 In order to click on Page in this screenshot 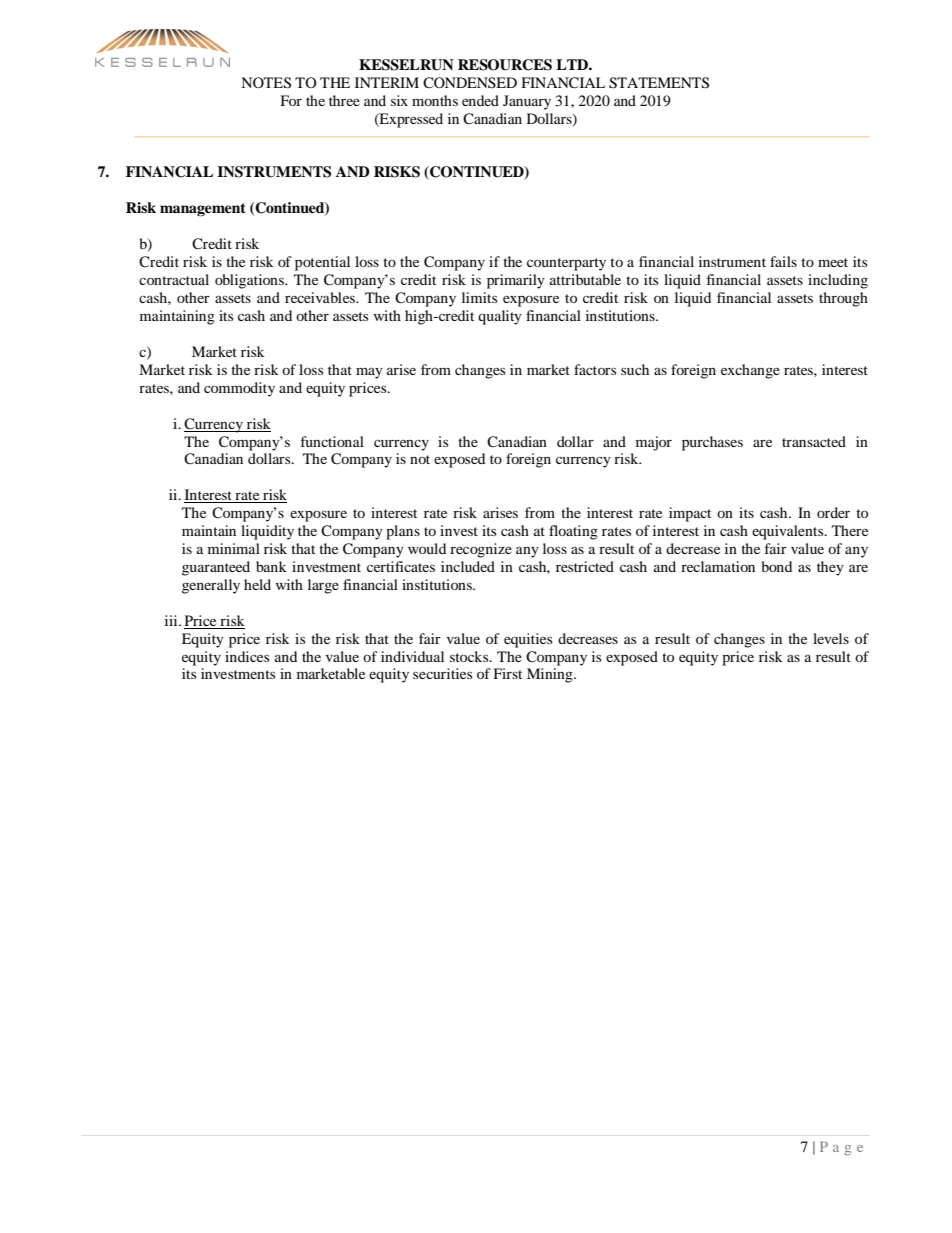, I will do `click(841, 1148)`.
